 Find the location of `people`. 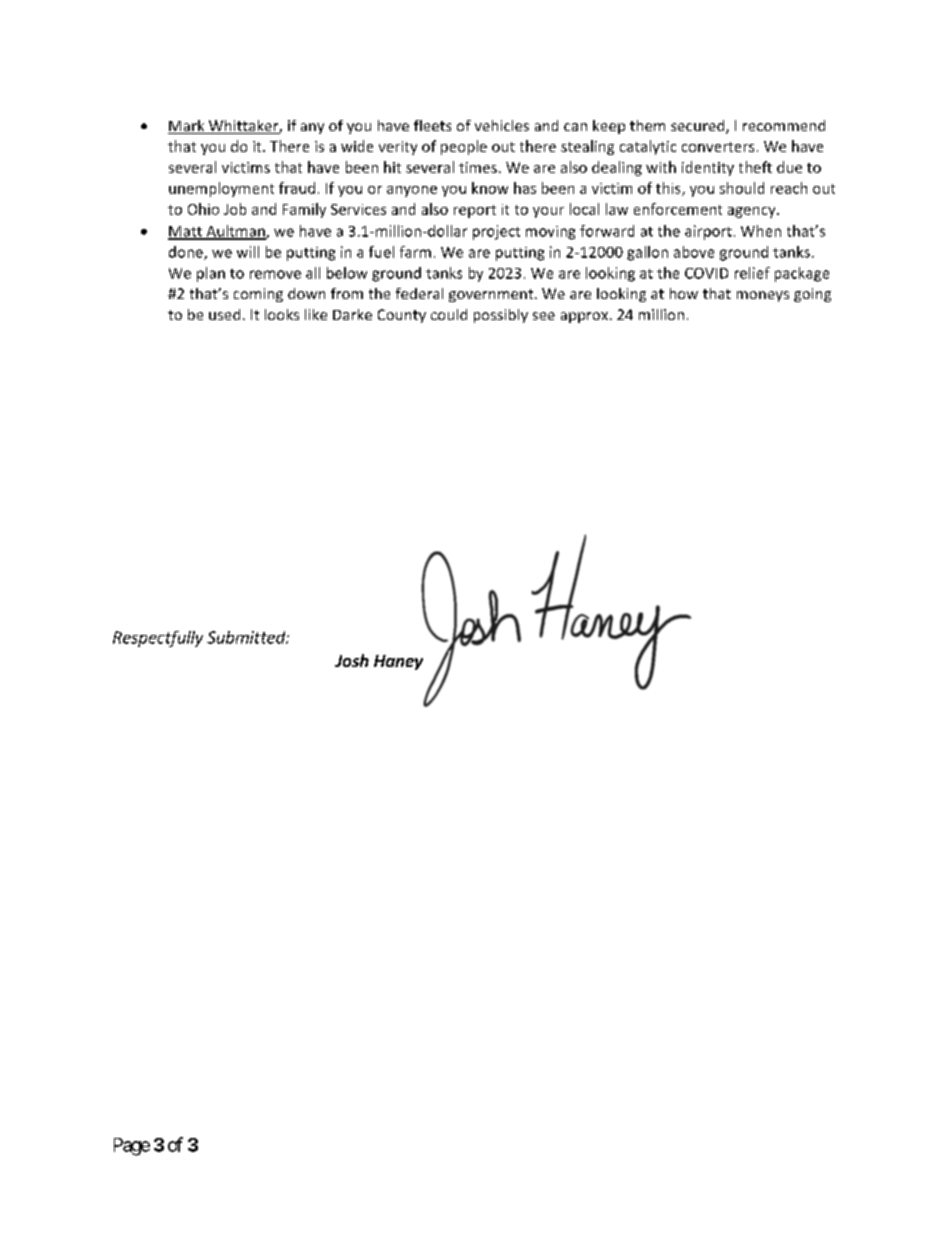

people is located at coordinates (464, 147).
